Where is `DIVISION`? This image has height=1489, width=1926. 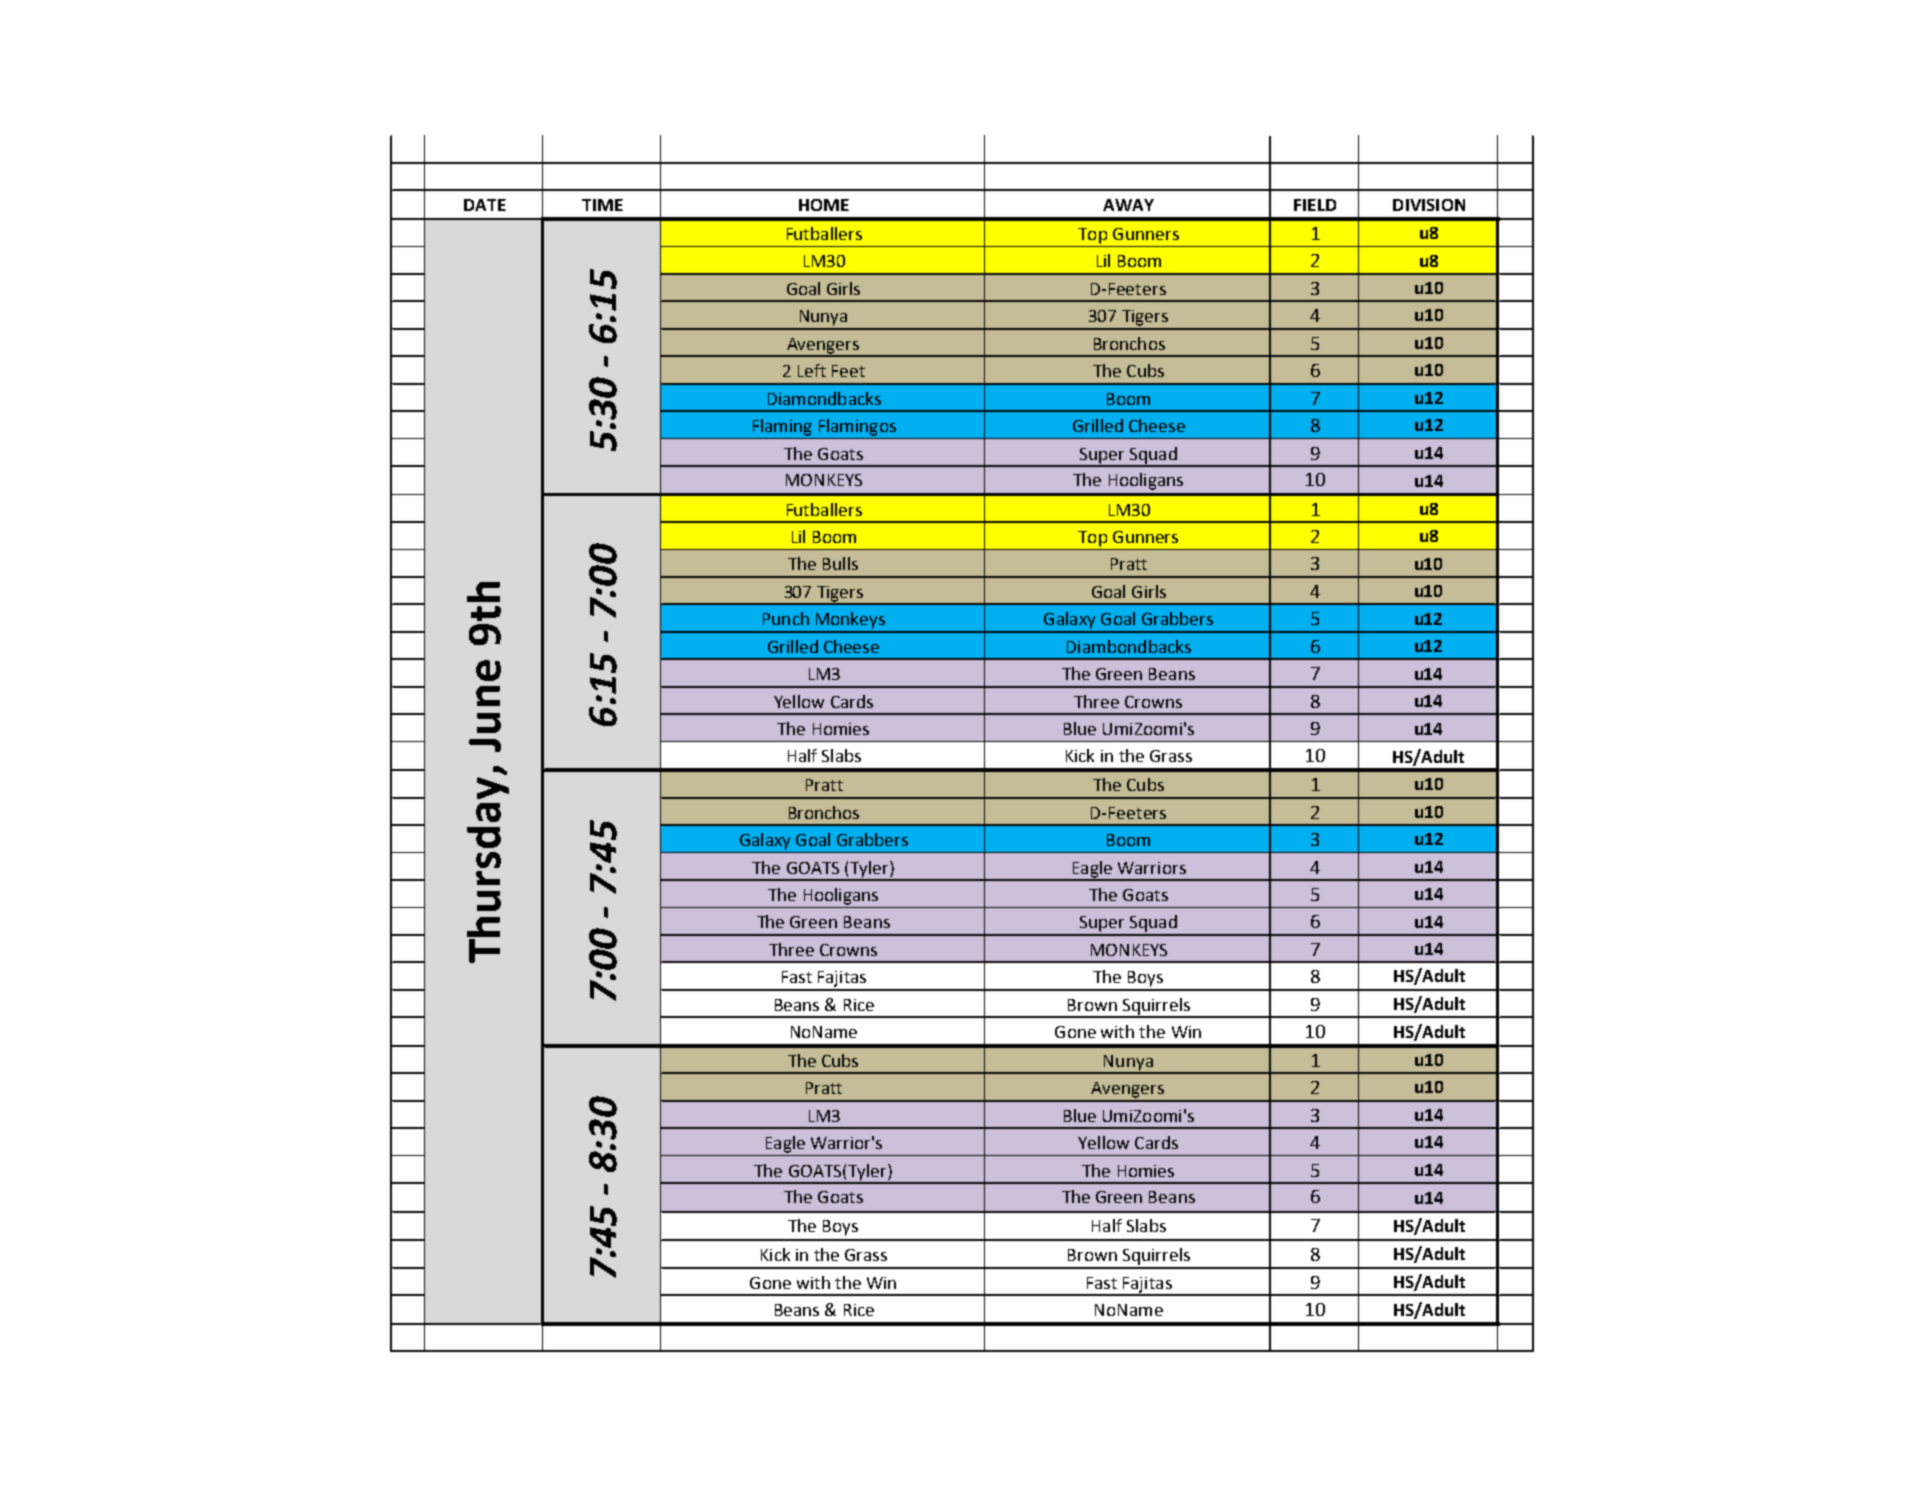
DIVISION is located at coordinates (1429, 205).
